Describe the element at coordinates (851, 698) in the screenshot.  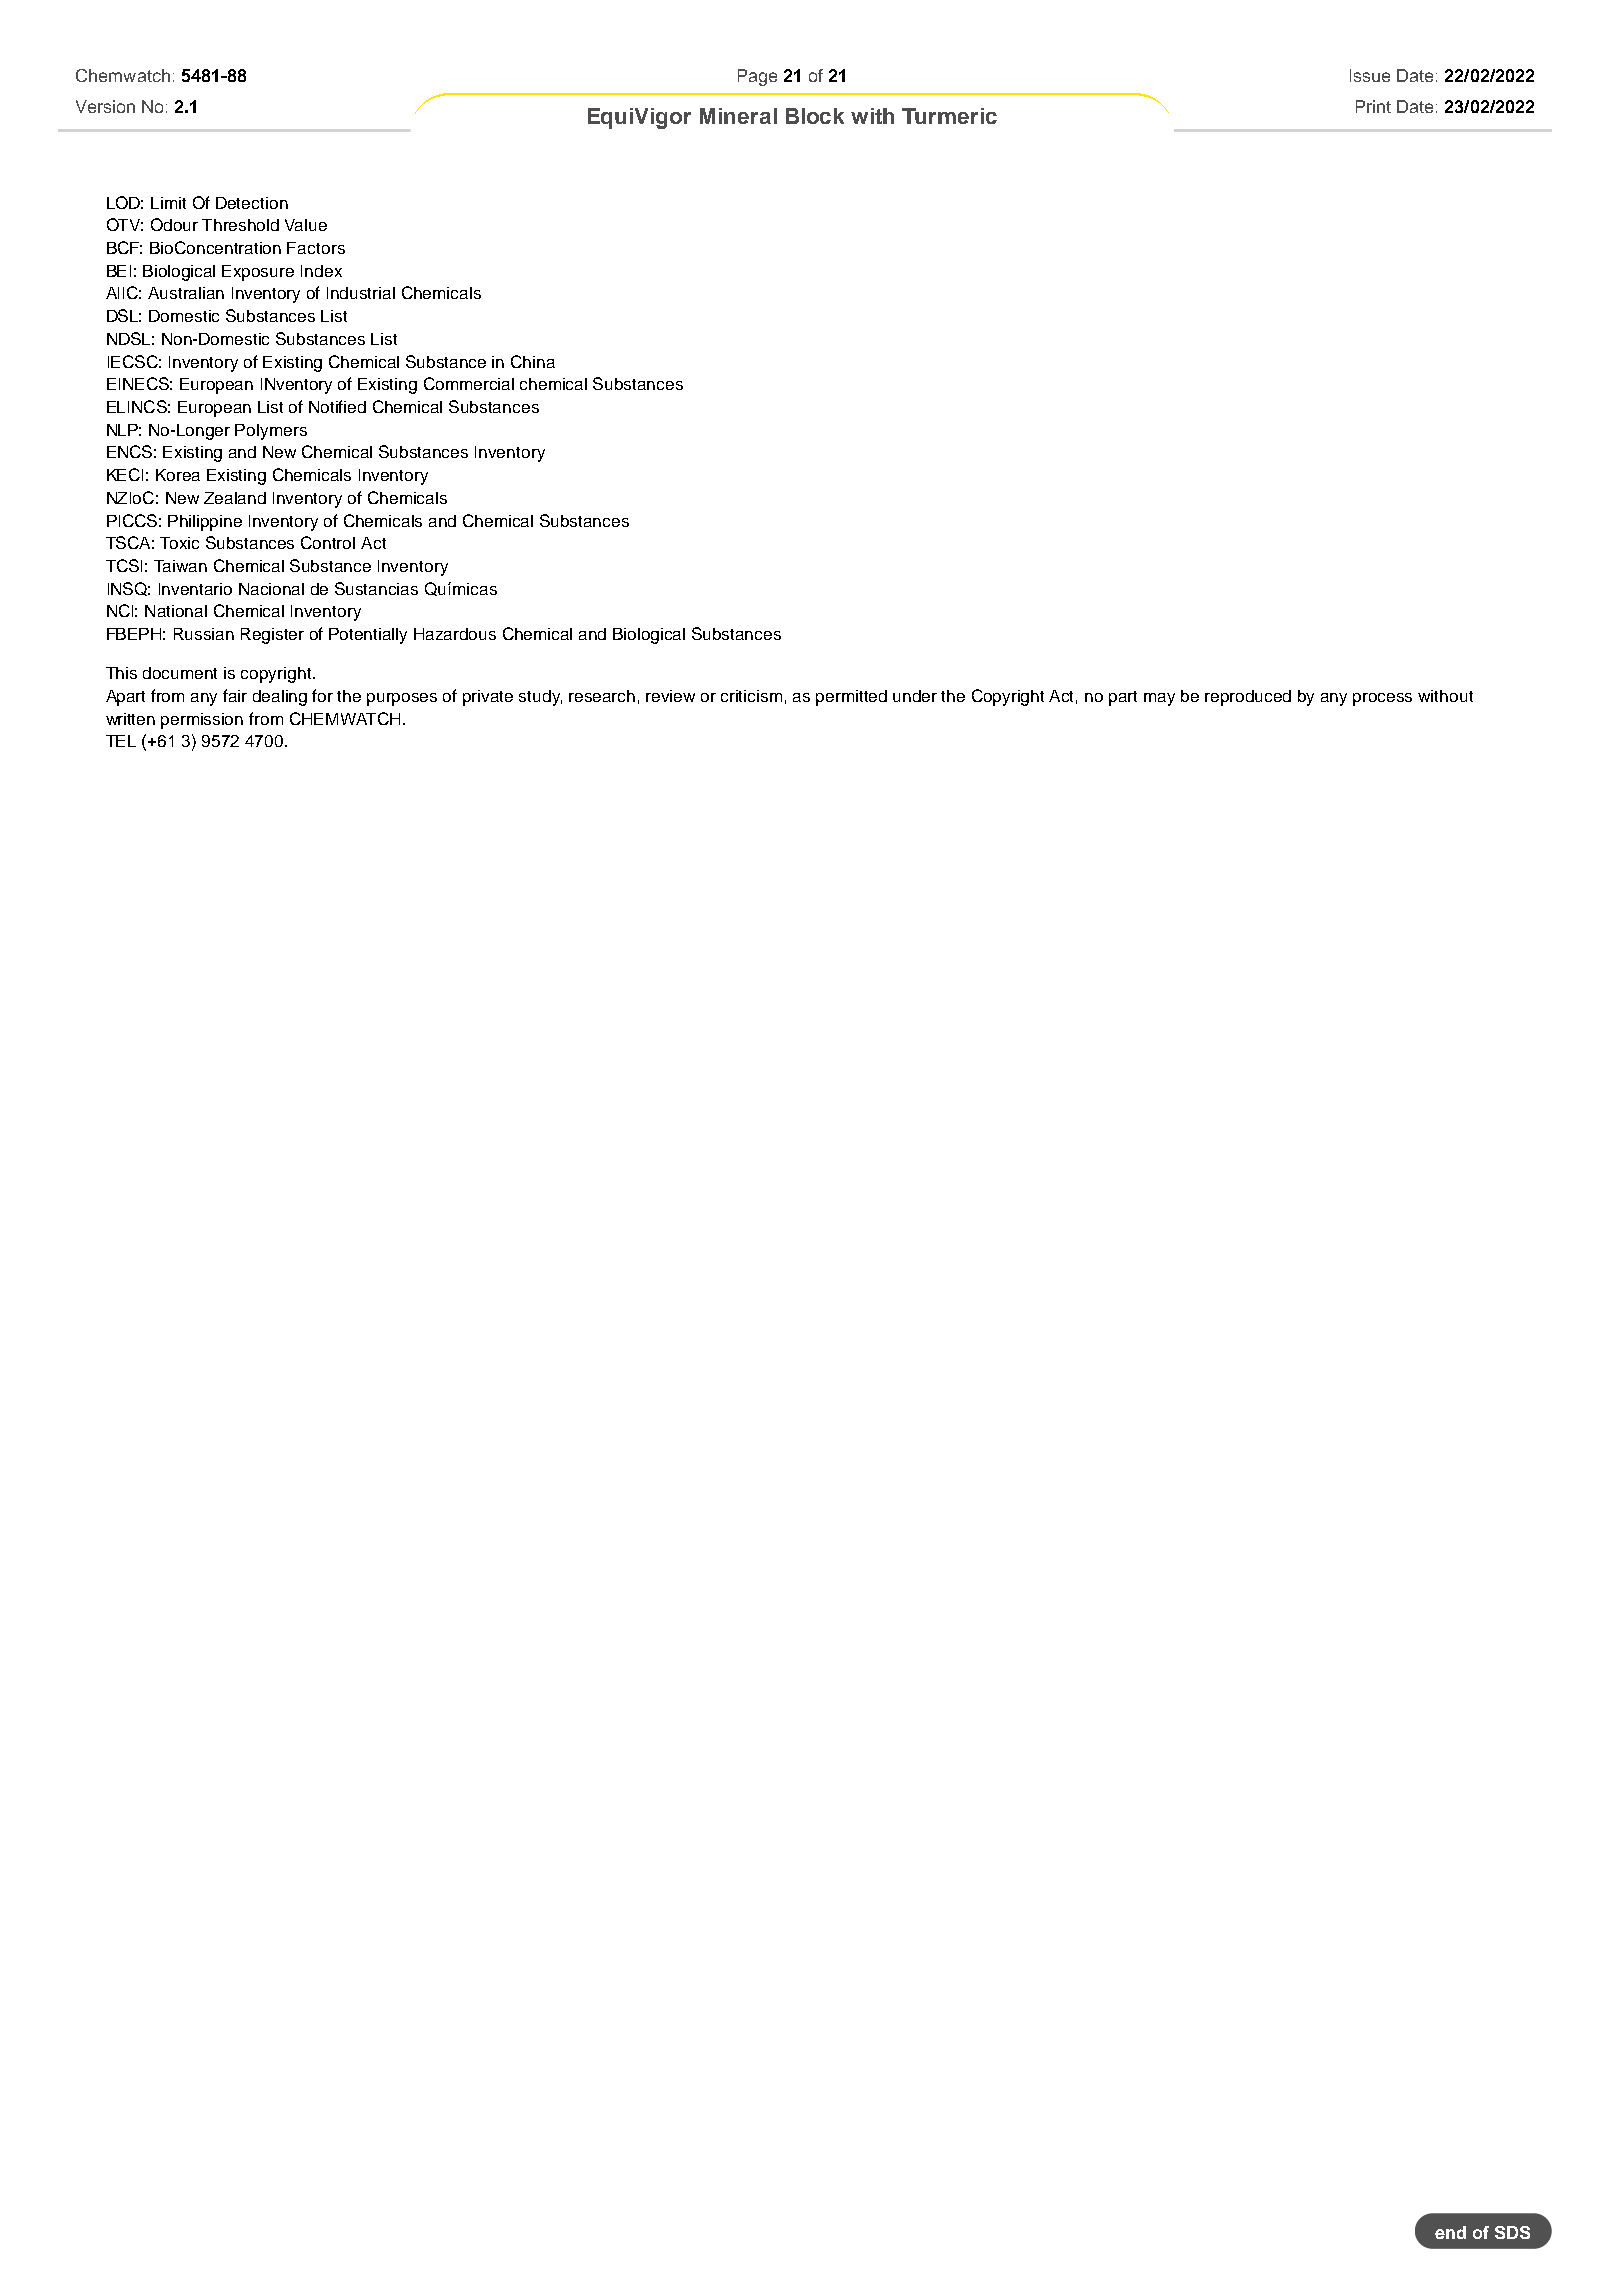
I see `permitted` at that location.
